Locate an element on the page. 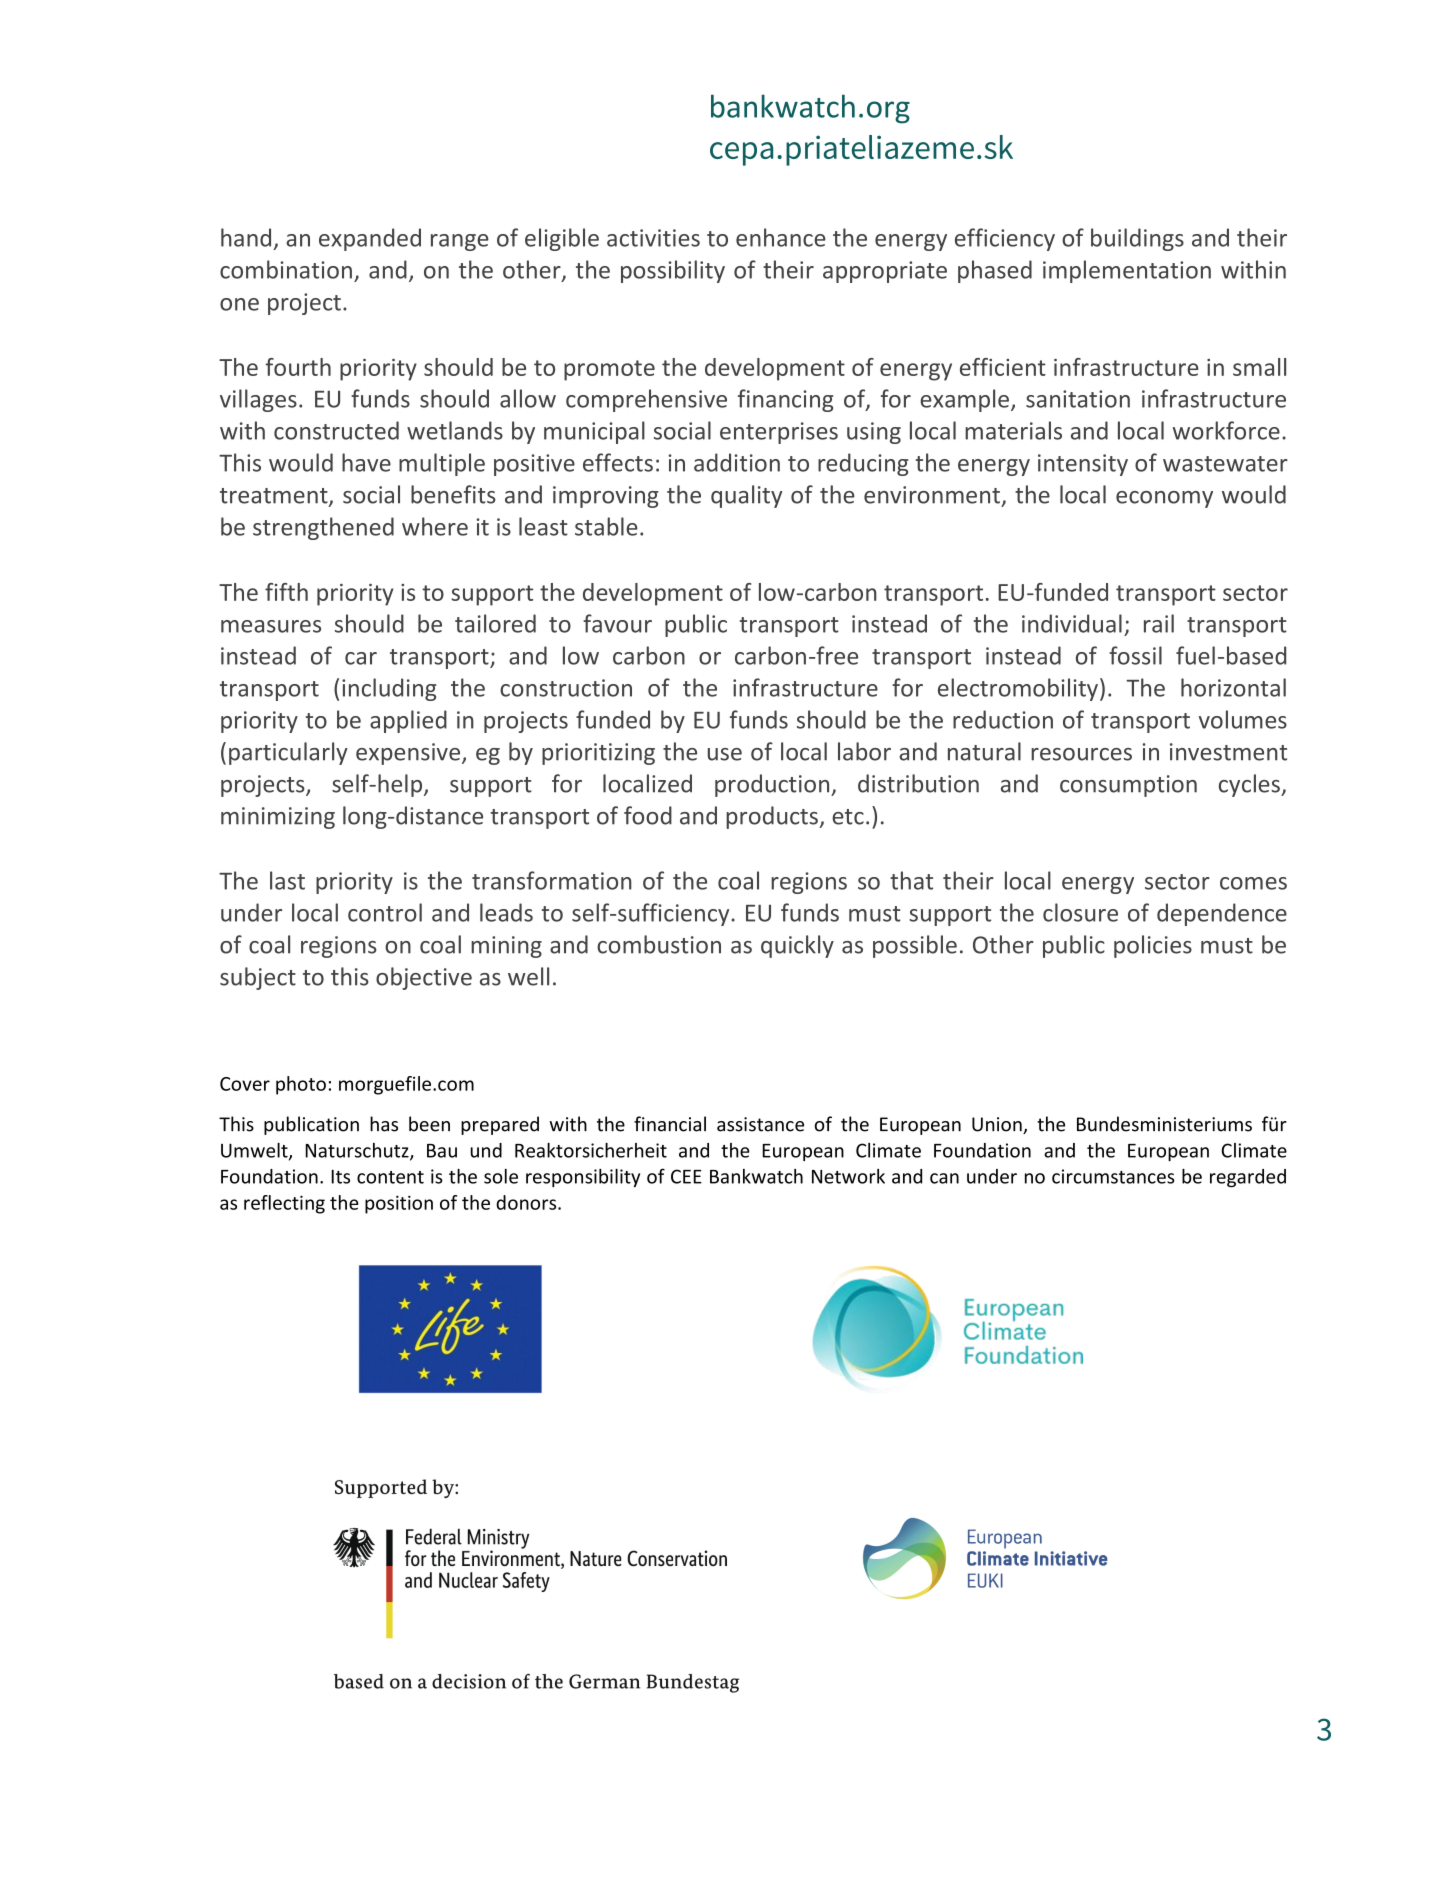 Image resolution: width=1456 pixels, height=1884 pixels. content is located at coordinates (390, 1177).
